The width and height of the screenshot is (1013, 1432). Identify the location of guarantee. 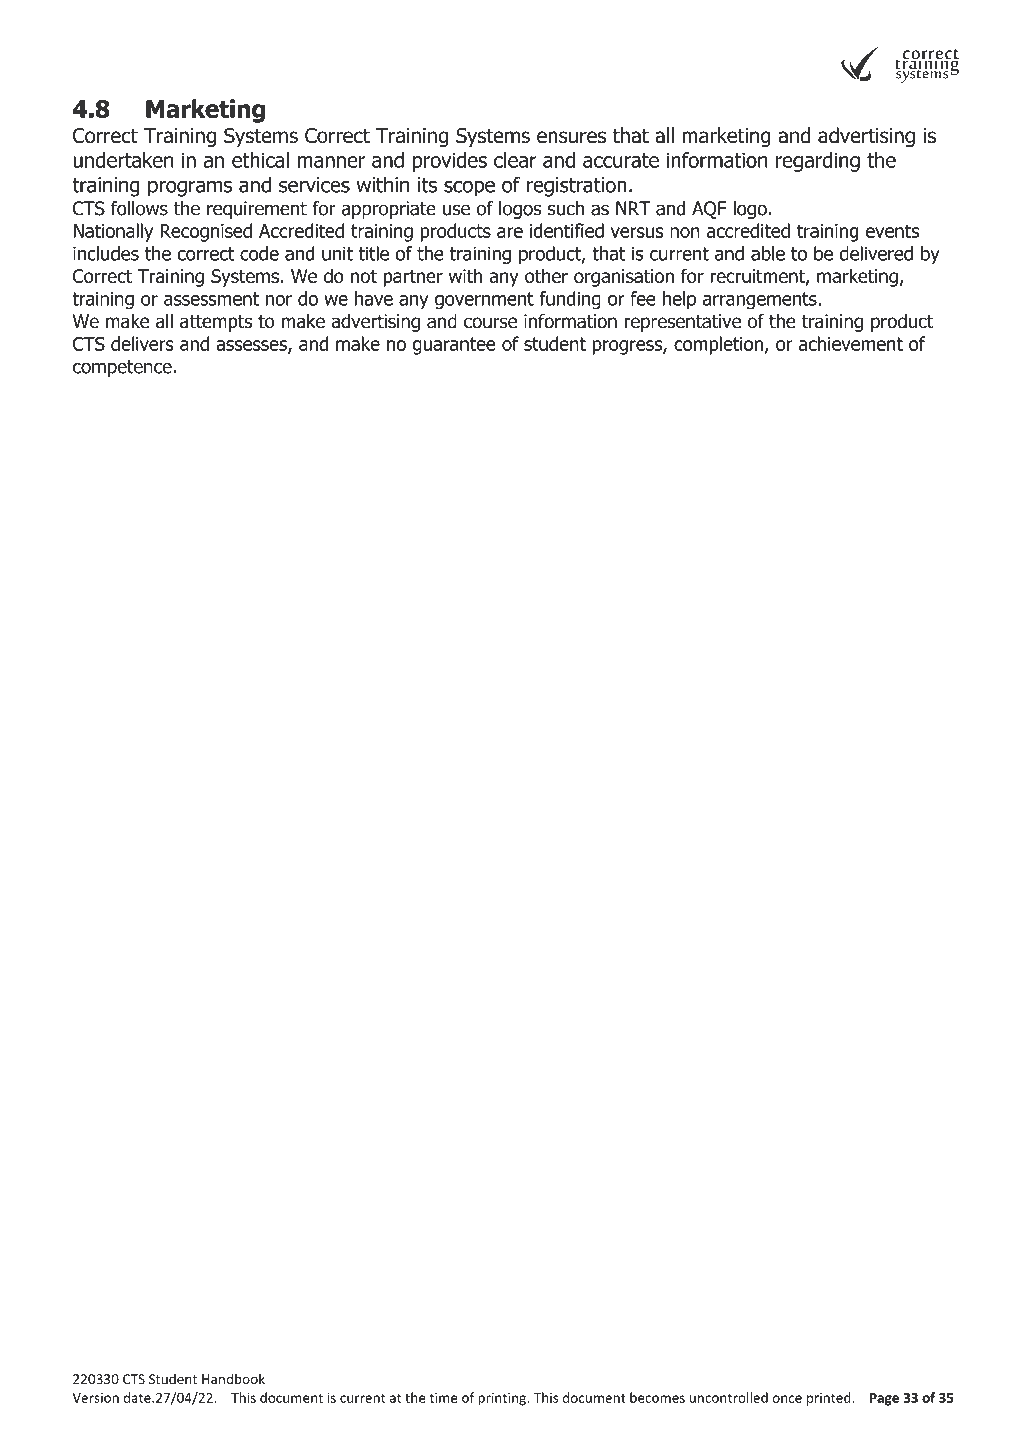
(454, 346).
